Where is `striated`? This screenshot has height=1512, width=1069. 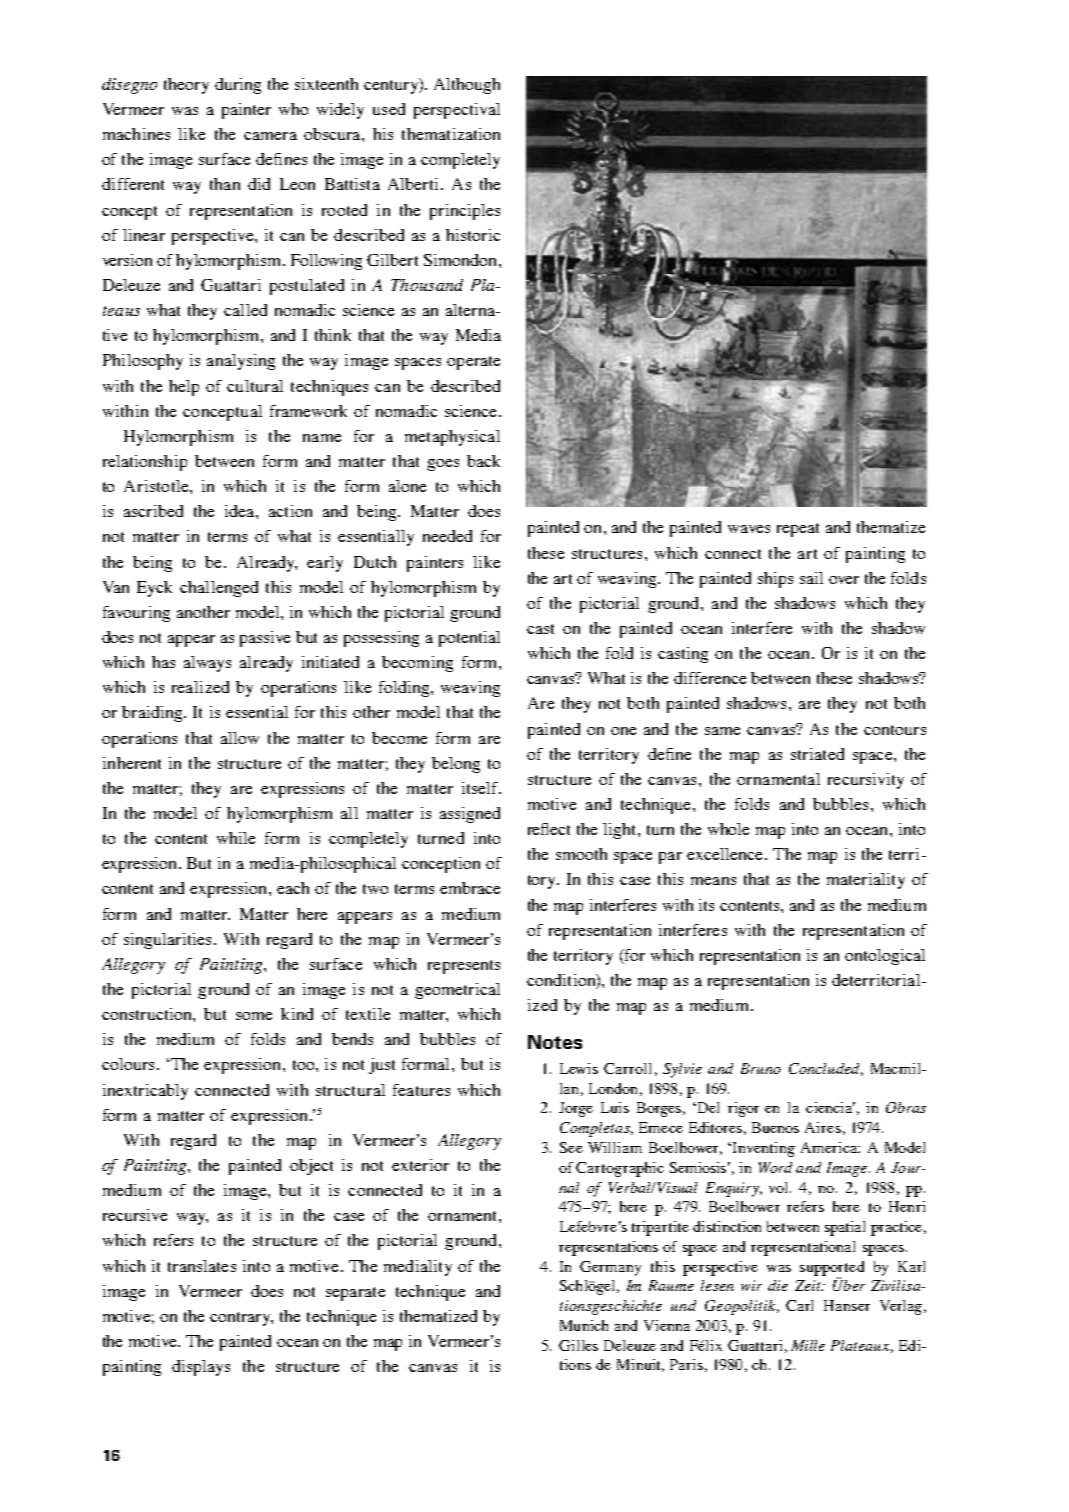 striated is located at coordinates (817, 754).
